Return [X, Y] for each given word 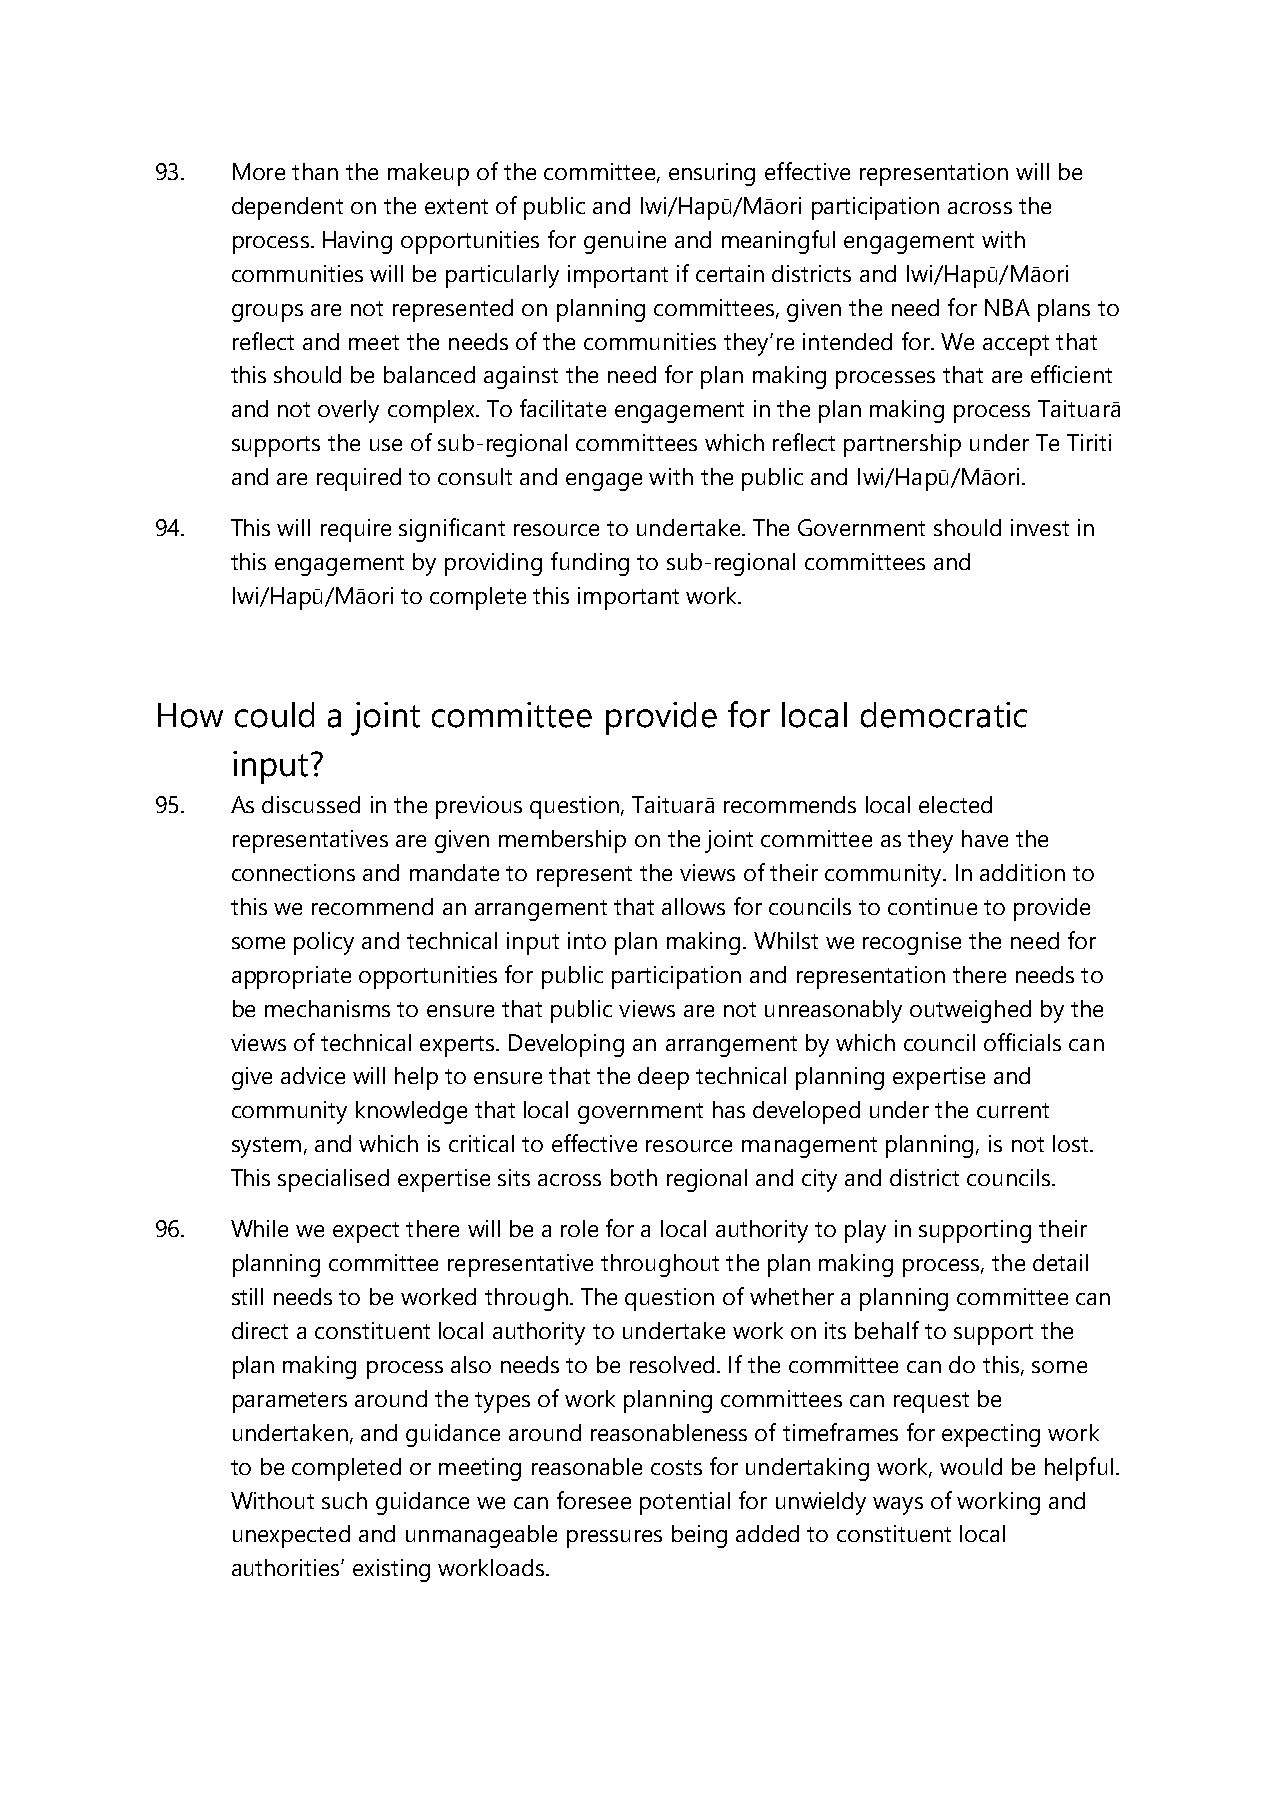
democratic [944, 715]
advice [313, 1075]
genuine [625, 242]
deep [663, 1078]
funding [590, 564]
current [1013, 1110]
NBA [1007, 307]
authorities [287, 1567]
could [274, 715]
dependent [287, 208]
